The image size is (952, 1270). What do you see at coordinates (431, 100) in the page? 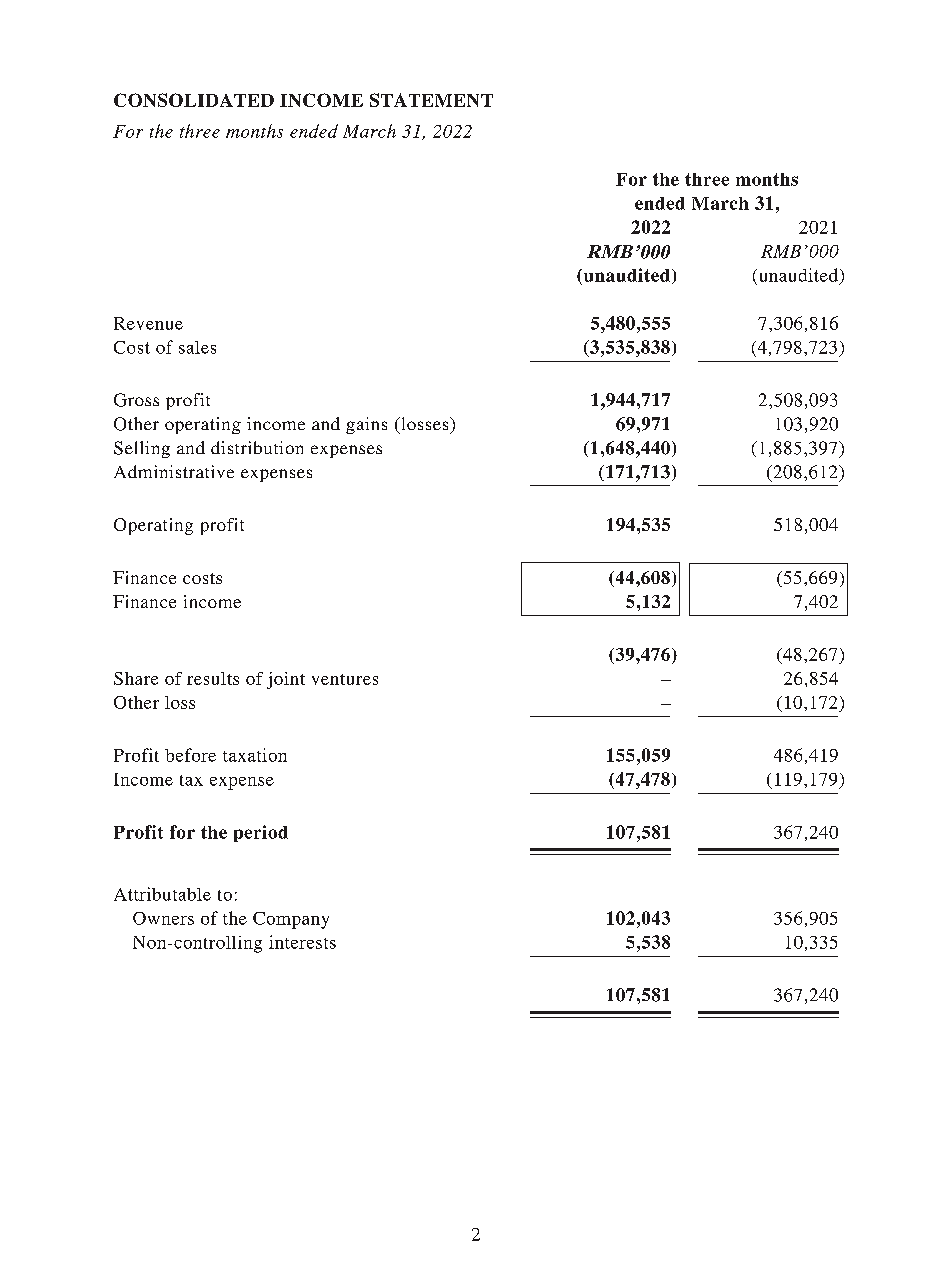
I see `STATEMENT` at bounding box center [431, 100].
